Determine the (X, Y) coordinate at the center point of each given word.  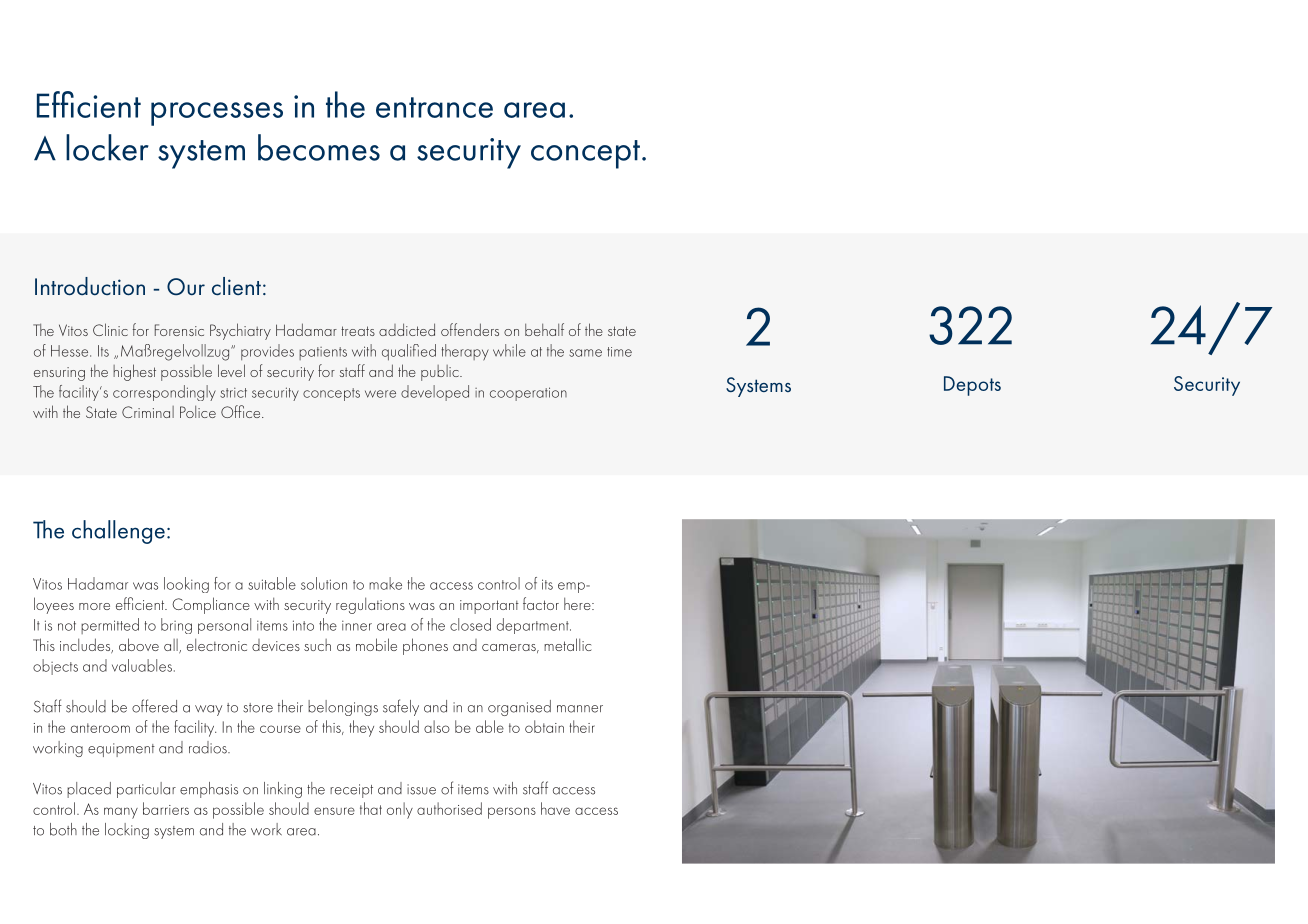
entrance (434, 107)
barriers (166, 808)
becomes (319, 147)
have (555, 808)
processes (217, 114)
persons (512, 813)
